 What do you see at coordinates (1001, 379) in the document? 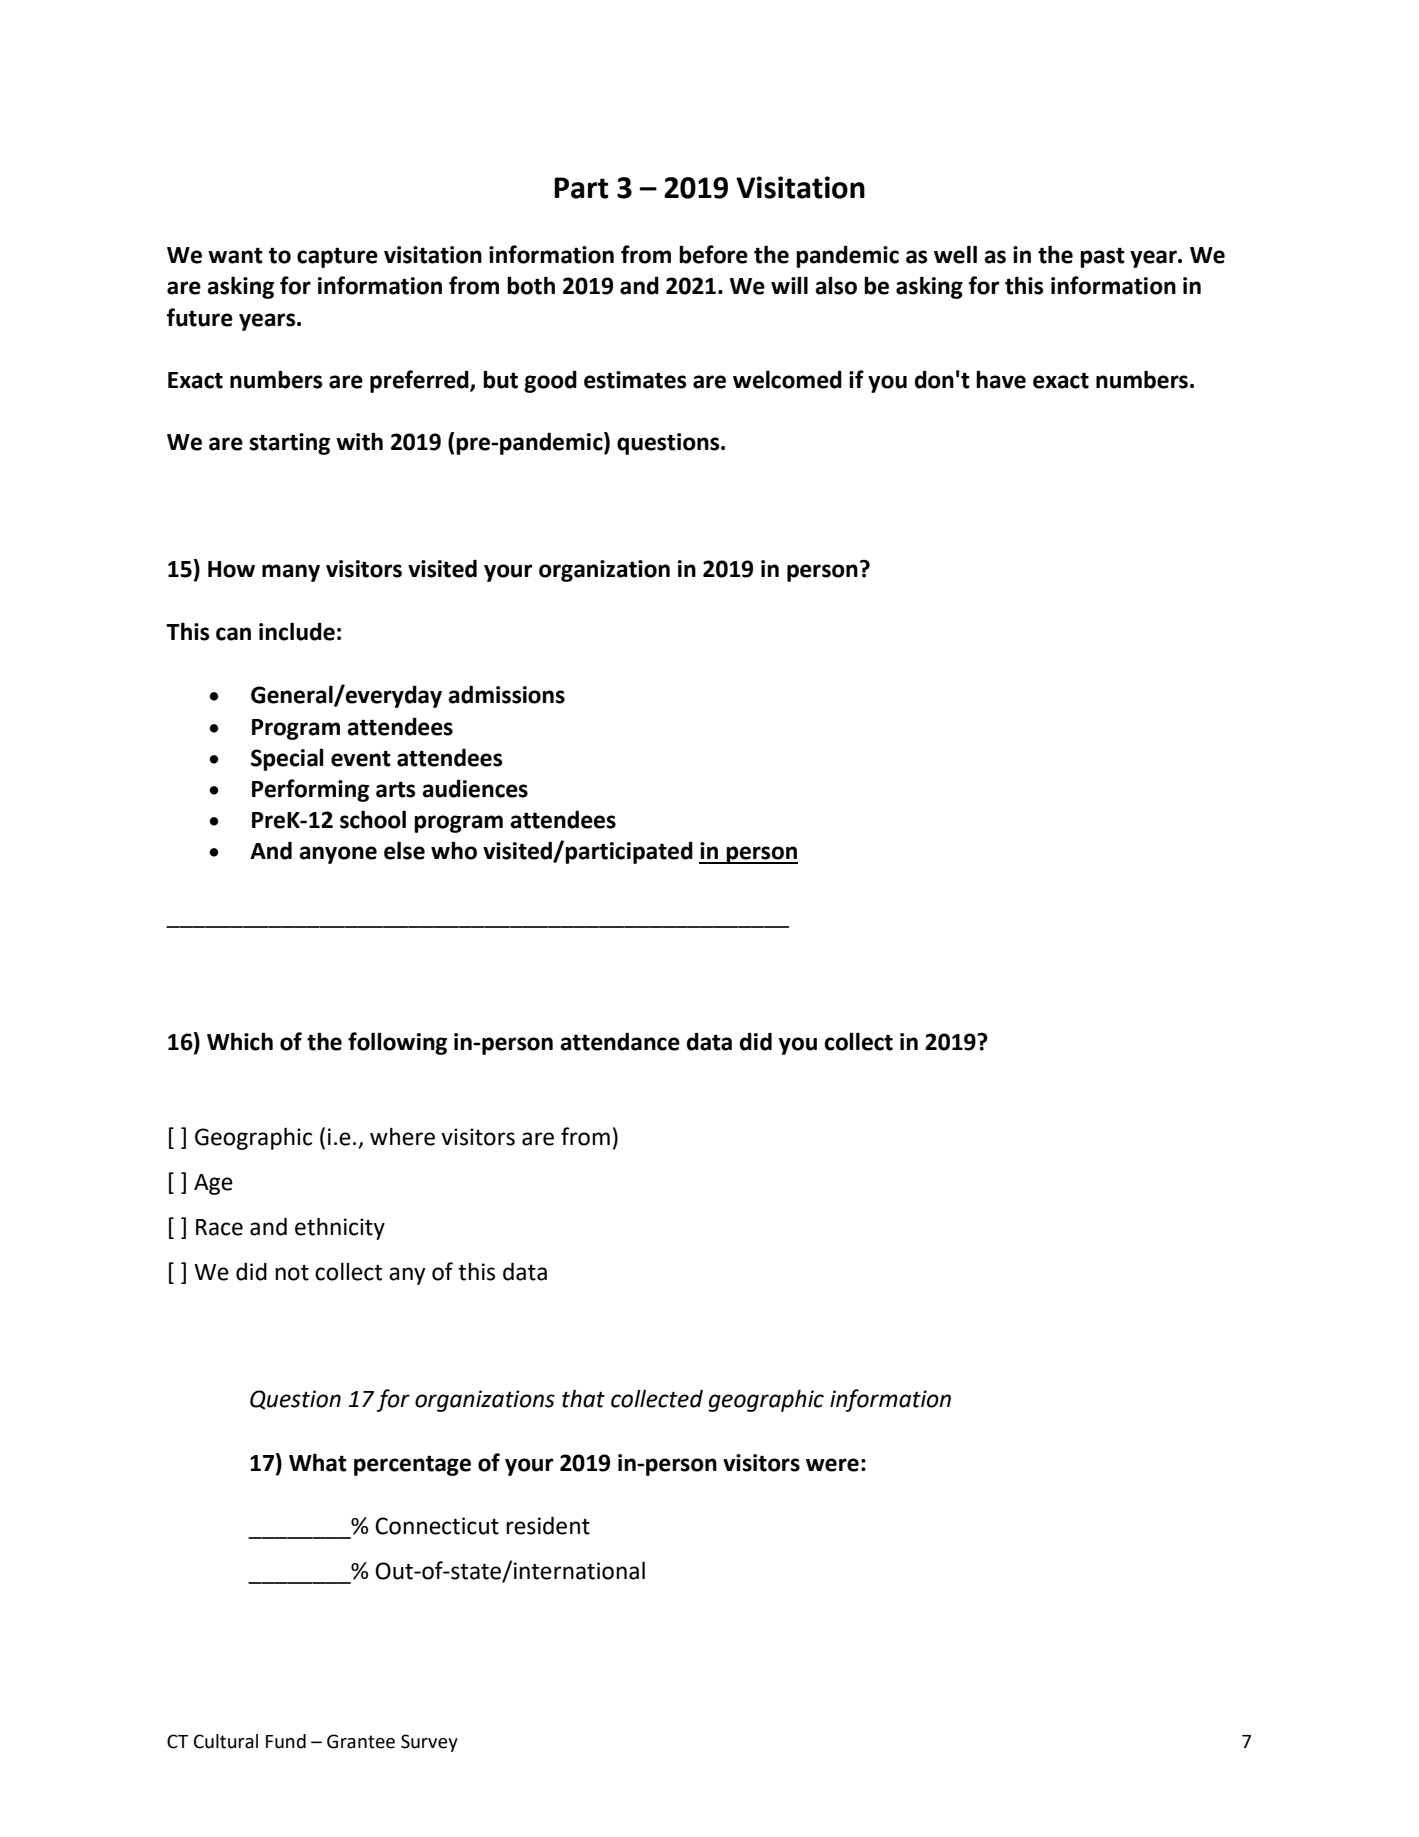
I see `have` at bounding box center [1001, 379].
